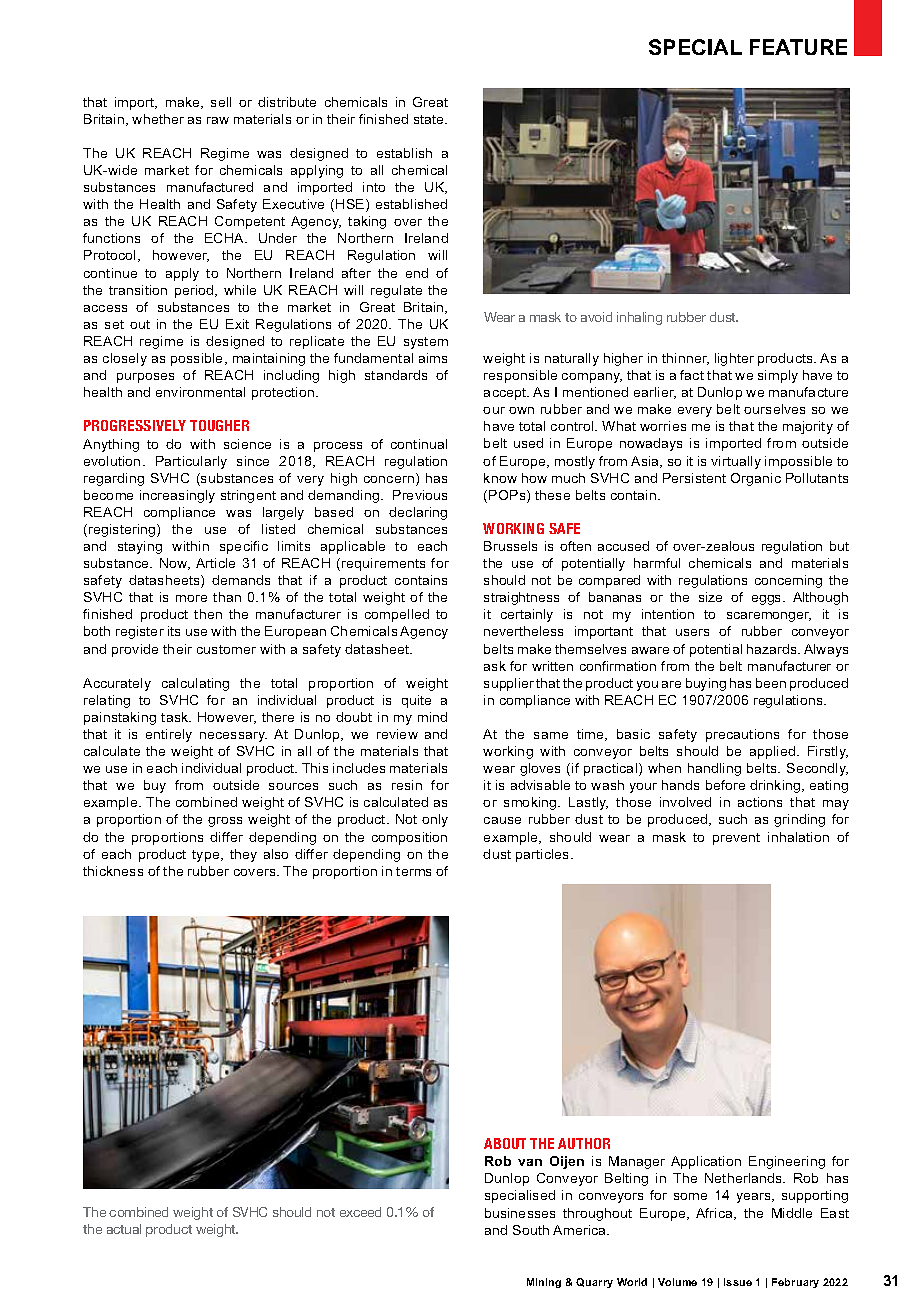 The height and width of the image is (1308, 924). What do you see at coordinates (200, 392) in the image?
I see `environmental` at bounding box center [200, 392].
